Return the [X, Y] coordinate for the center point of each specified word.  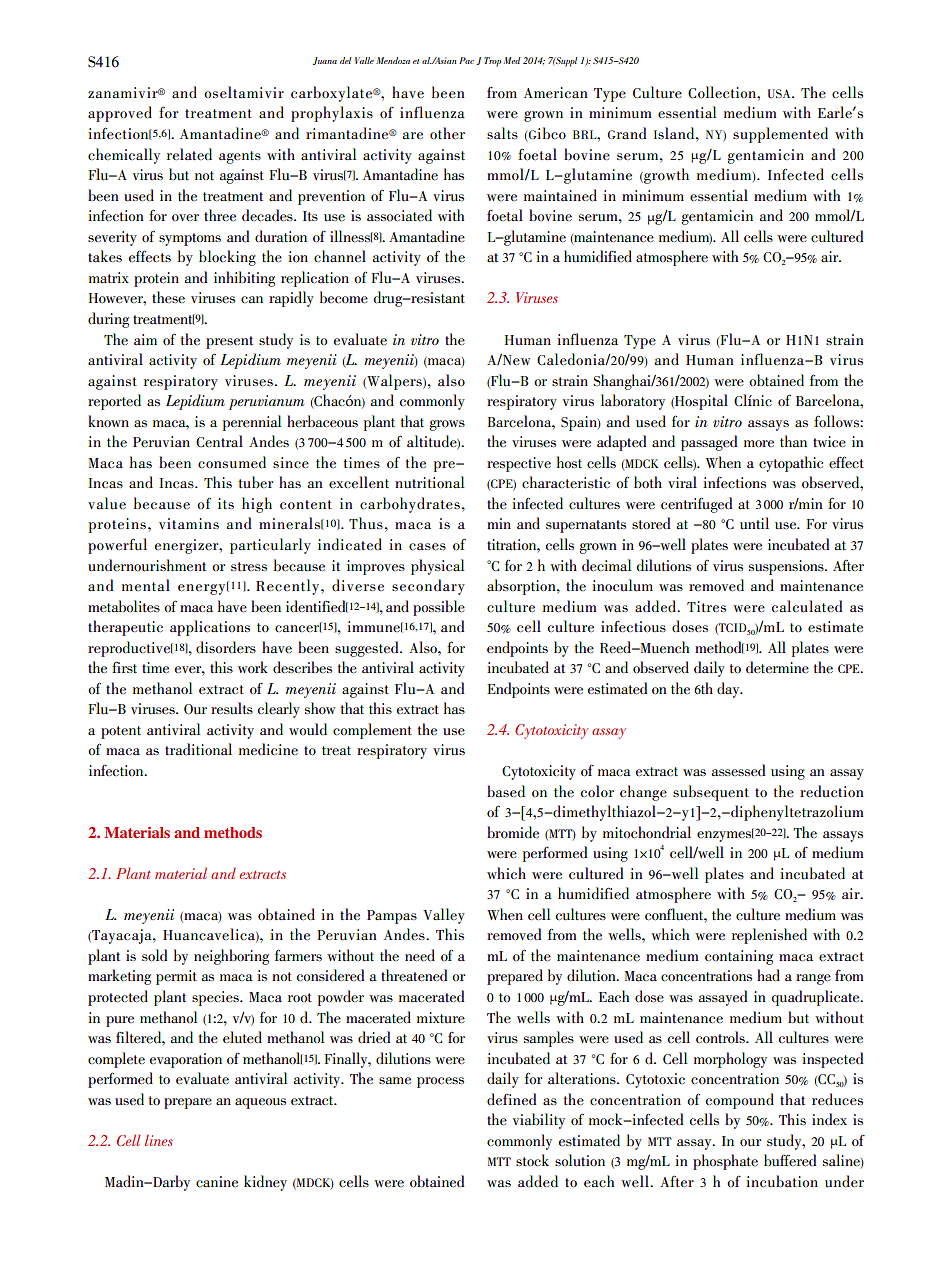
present [229, 342]
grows [447, 425]
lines [159, 1140]
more [759, 443]
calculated [806, 606]
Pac [466, 60]
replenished [769, 936]
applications [210, 628]
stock [532, 1160]
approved [120, 114]
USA [780, 93]
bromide [513, 832]
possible [439, 608]
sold [154, 955]
